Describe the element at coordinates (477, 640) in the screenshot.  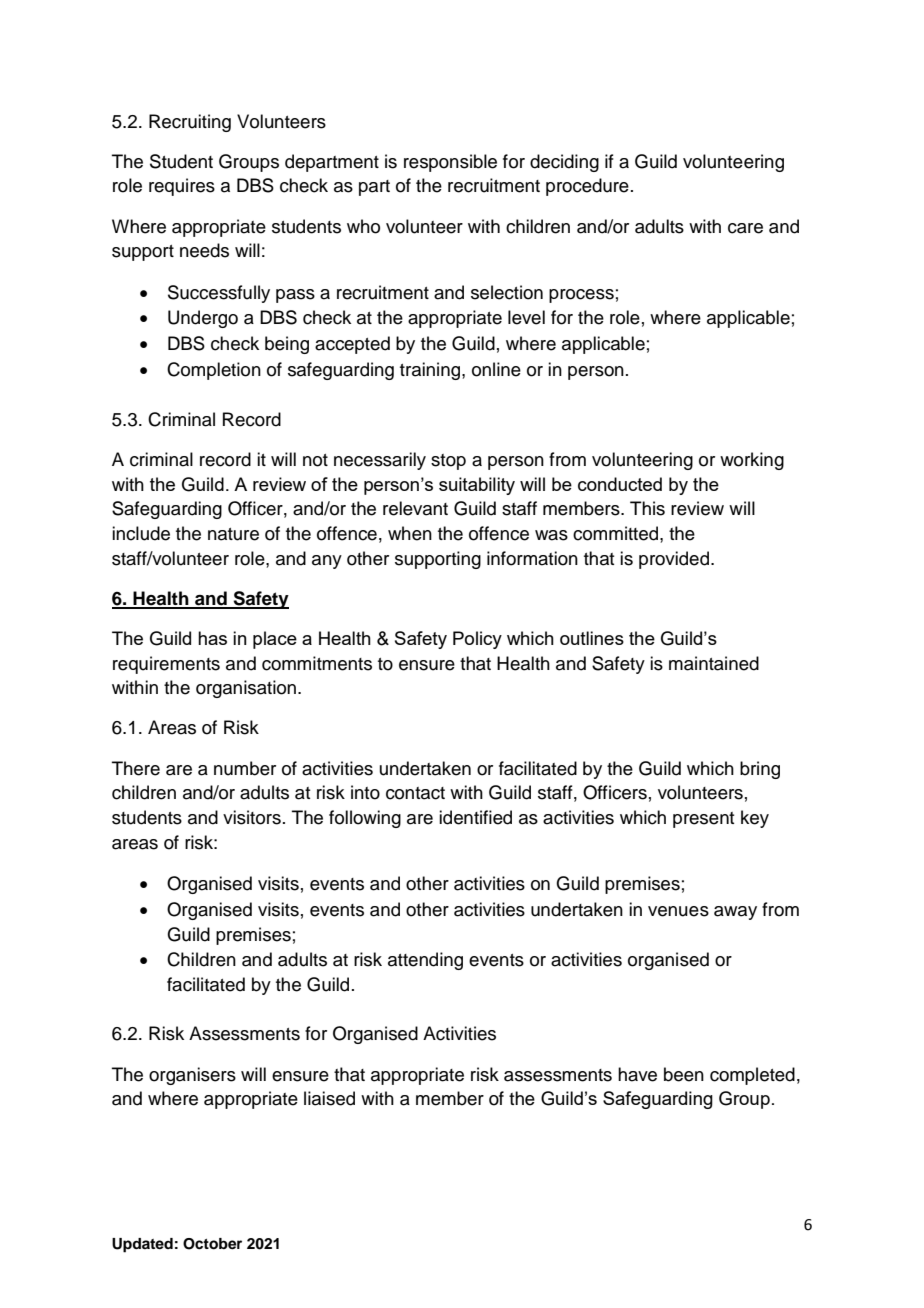
I see `Policy` at that location.
